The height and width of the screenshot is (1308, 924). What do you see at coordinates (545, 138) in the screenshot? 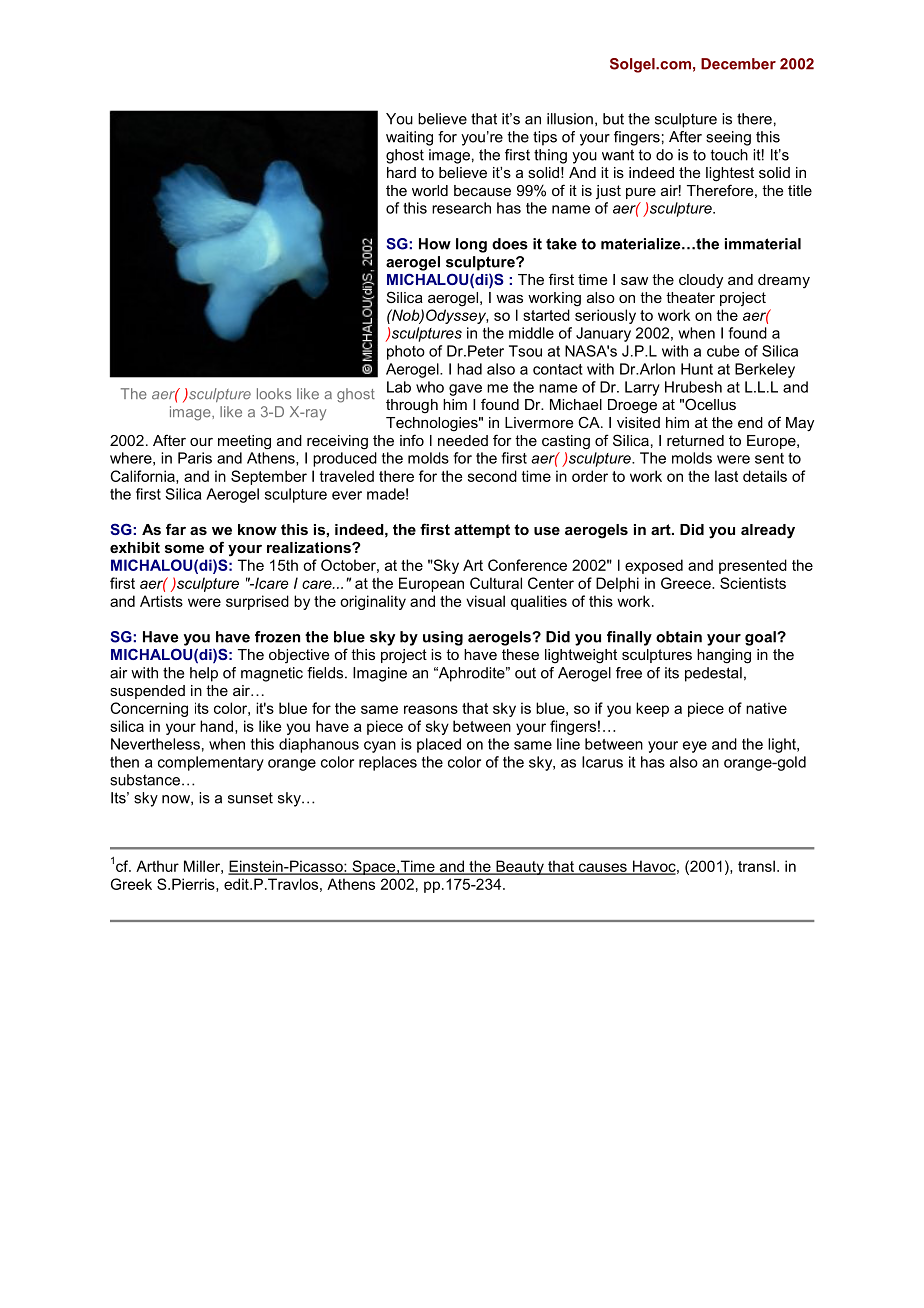
I see `tips` at bounding box center [545, 138].
